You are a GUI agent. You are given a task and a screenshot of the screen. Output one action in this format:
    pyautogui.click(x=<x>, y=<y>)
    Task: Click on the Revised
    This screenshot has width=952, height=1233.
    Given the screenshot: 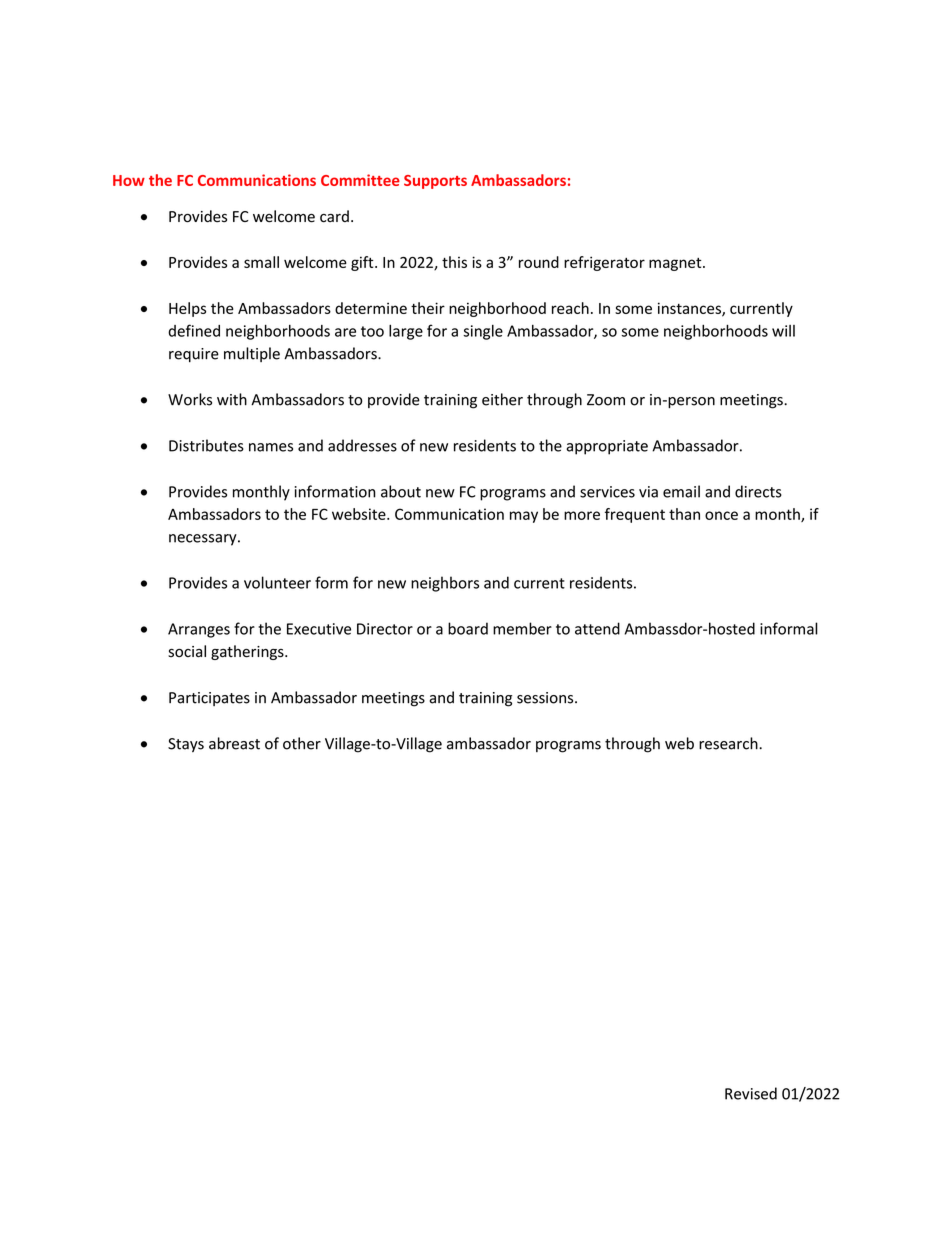 What is the action you would take?
    pyautogui.click(x=751, y=1093)
